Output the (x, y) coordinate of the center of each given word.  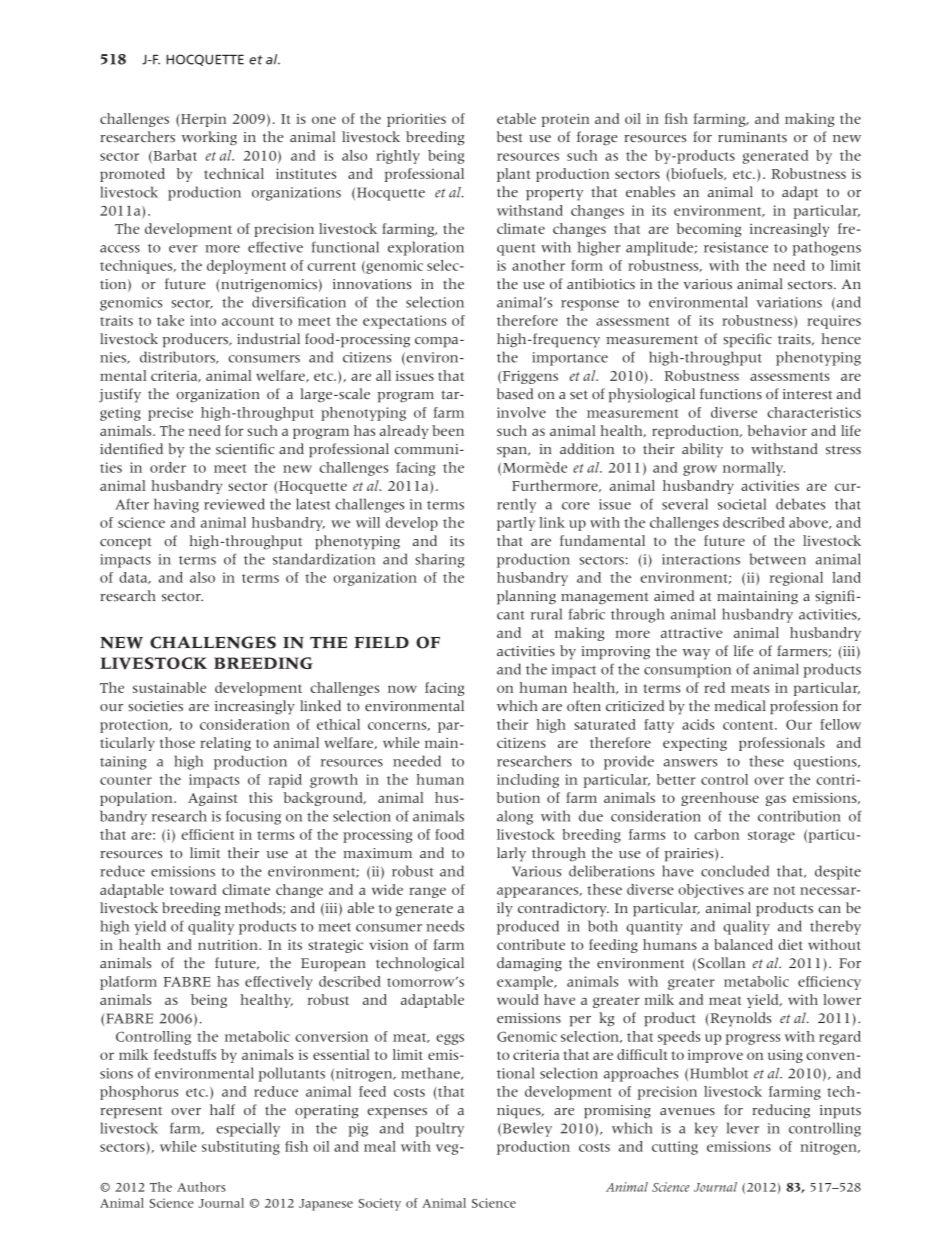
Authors (201, 1187)
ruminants (752, 137)
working (209, 138)
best (510, 137)
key (706, 1129)
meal (380, 1146)
